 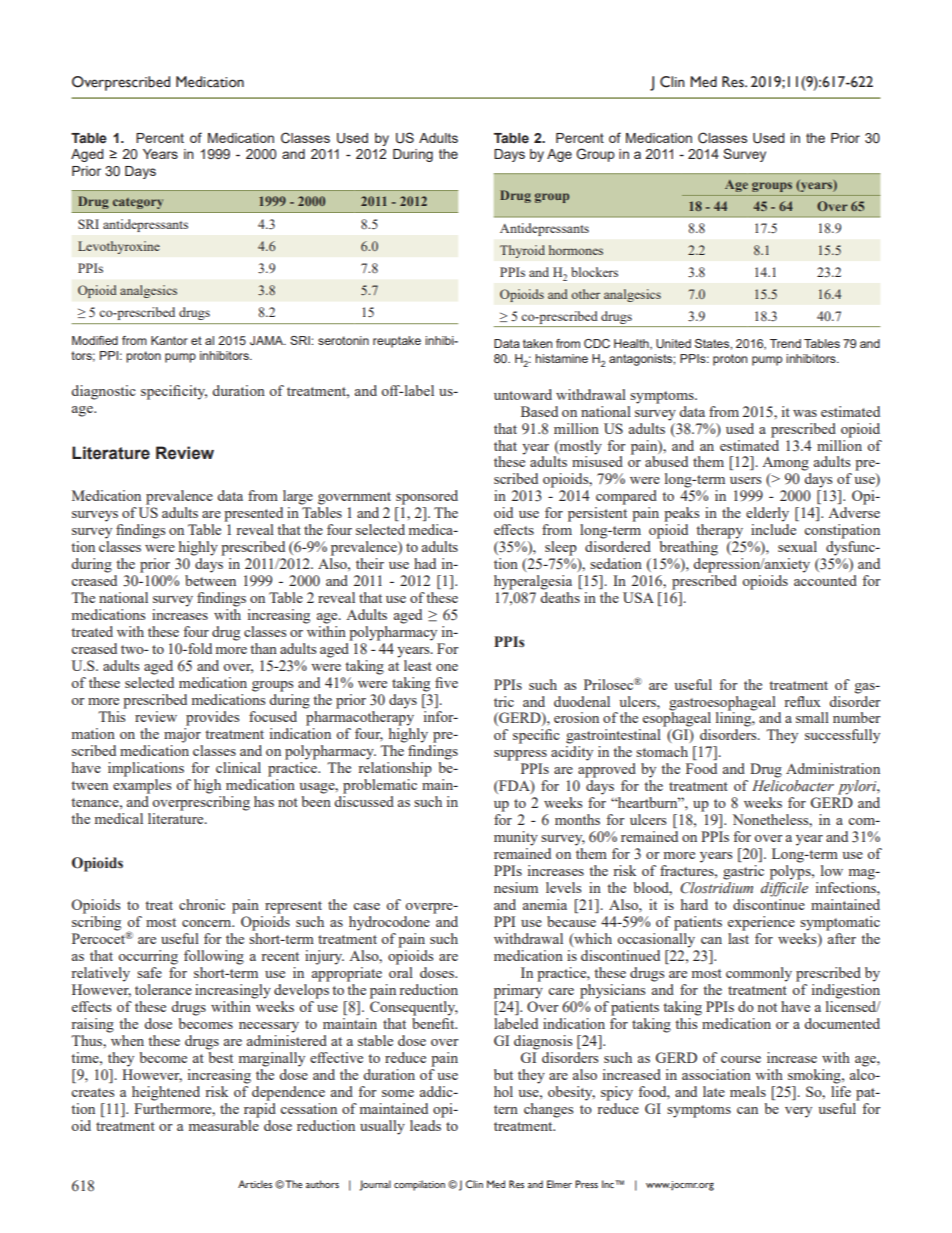 I want to click on Thyroid, so click(x=522, y=251).
